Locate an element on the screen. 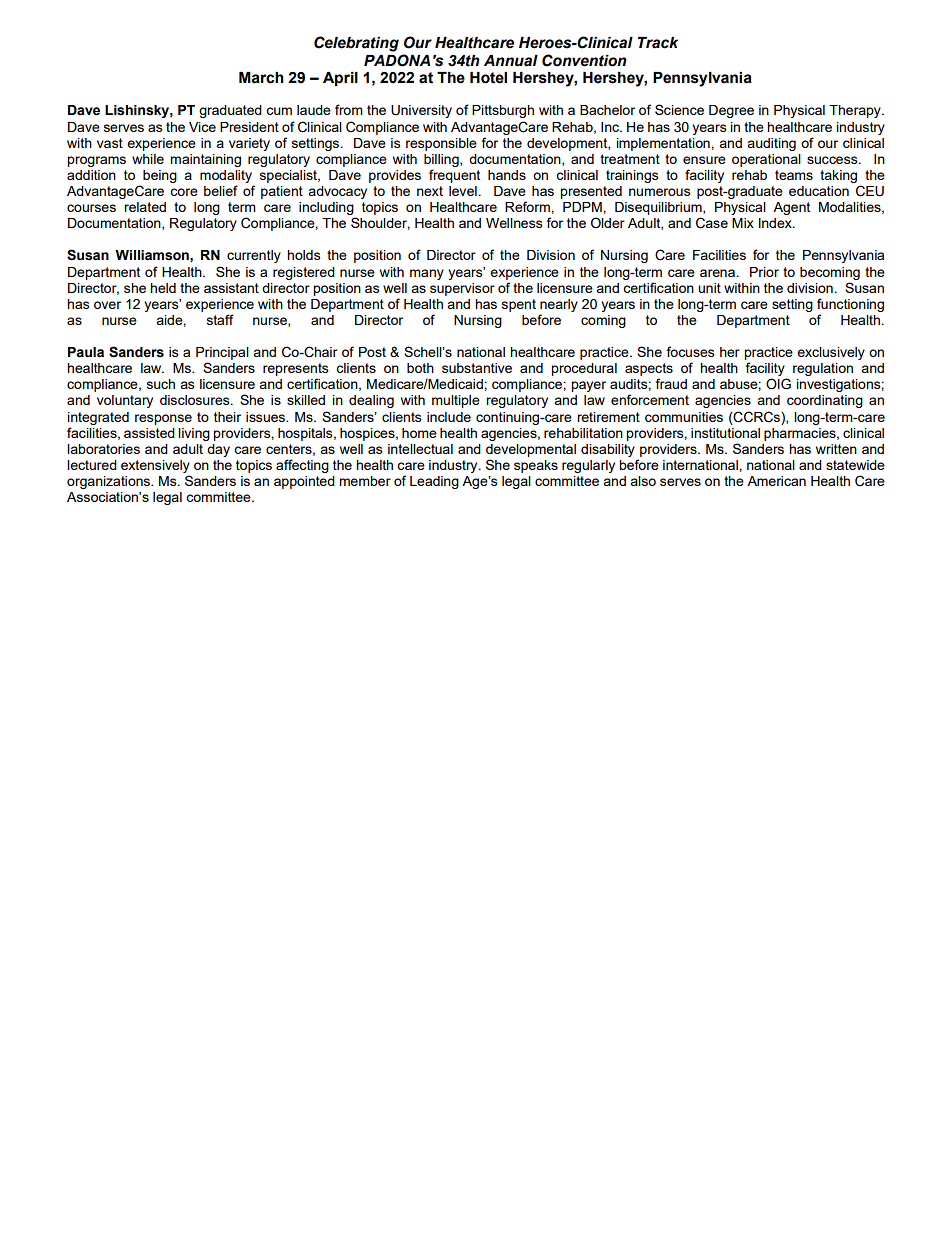 Image resolution: width=952 pixels, height=1233 pixels. level is located at coordinates (463, 191).
